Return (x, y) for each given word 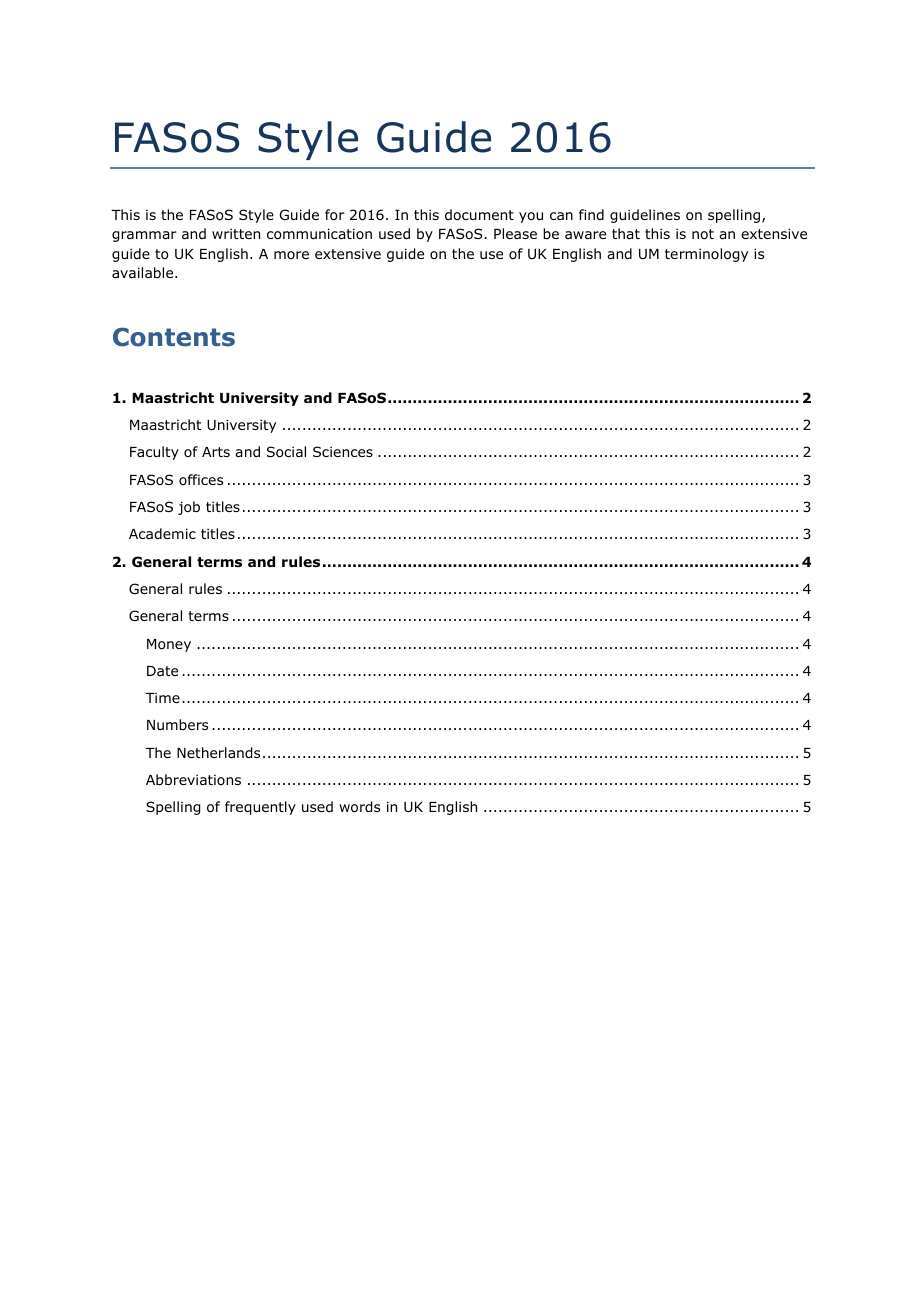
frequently (260, 808)
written (236, 233)
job (189, 508)
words (359, 807)
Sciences (343, 451)
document (479, 214)
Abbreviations (193, 779)
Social (286, 452)
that (626, 233)
